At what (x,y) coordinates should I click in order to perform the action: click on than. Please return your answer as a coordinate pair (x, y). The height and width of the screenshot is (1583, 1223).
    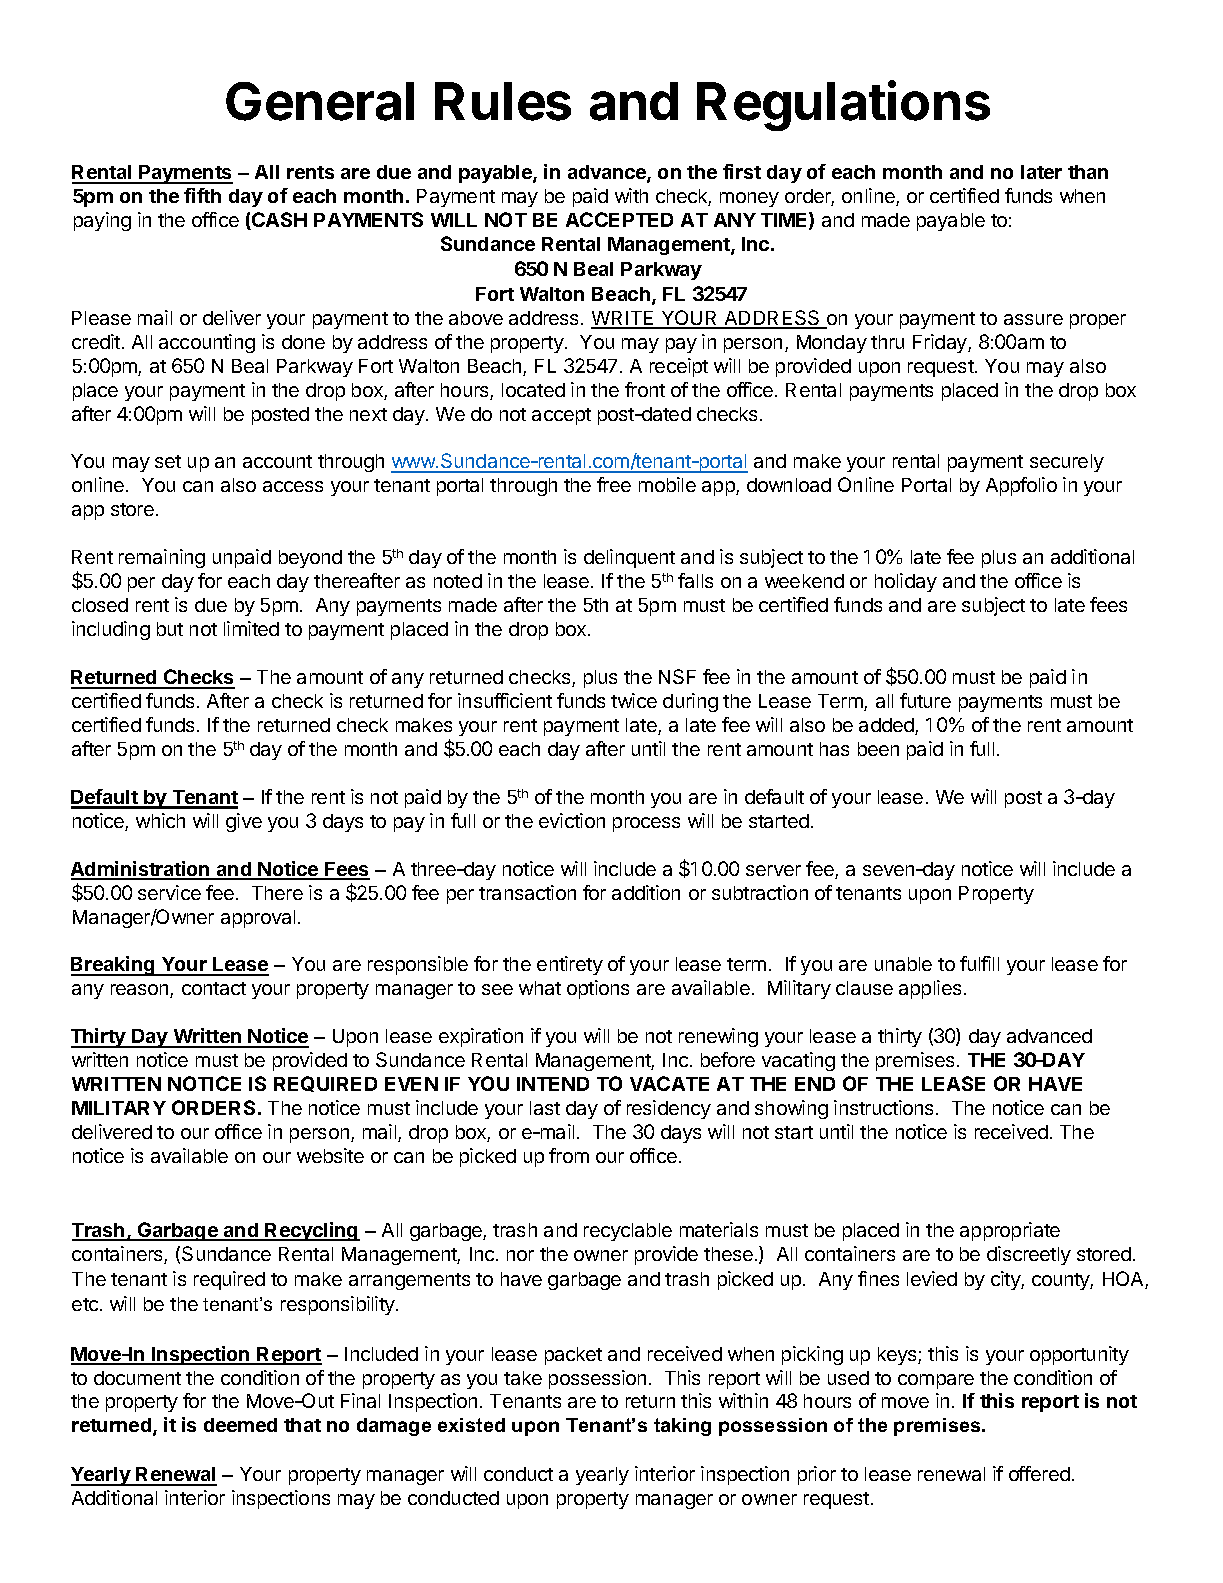
    Looking at the image, I should click on (1088, 172).
